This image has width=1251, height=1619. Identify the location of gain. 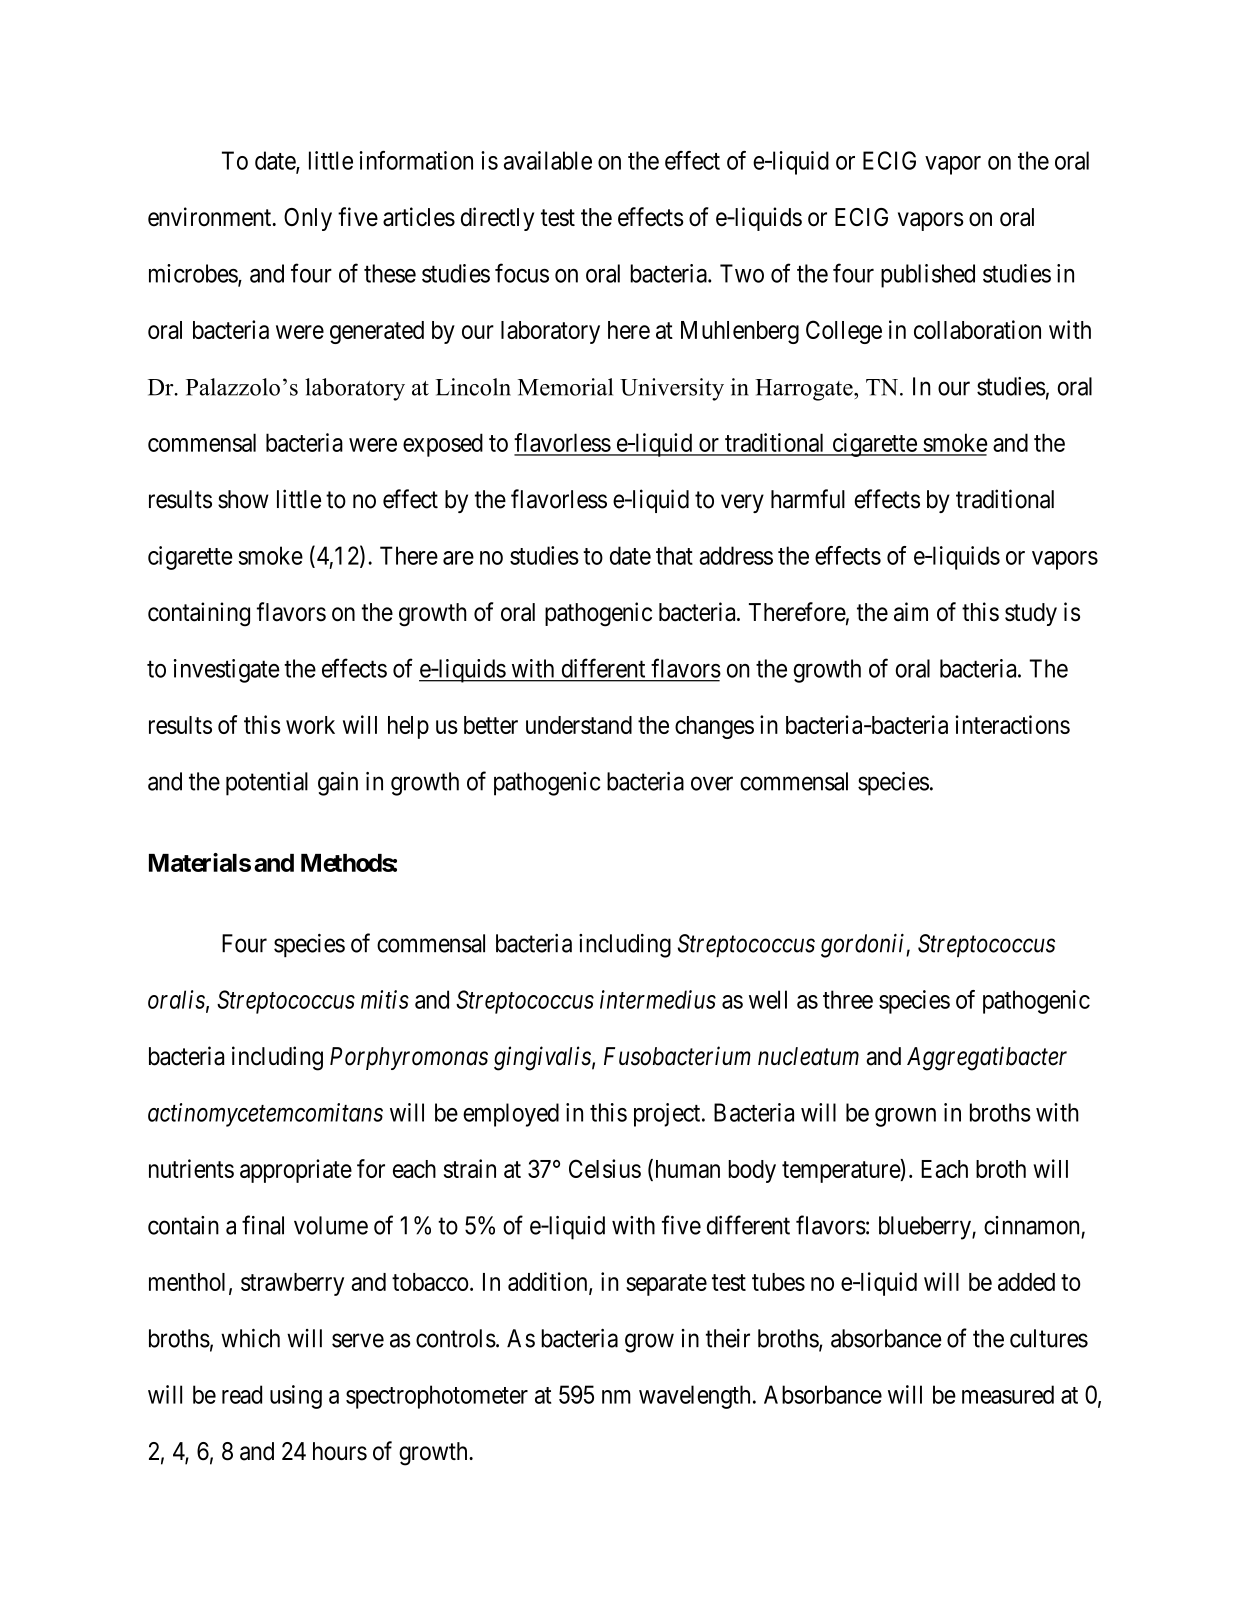
(338, 784).
